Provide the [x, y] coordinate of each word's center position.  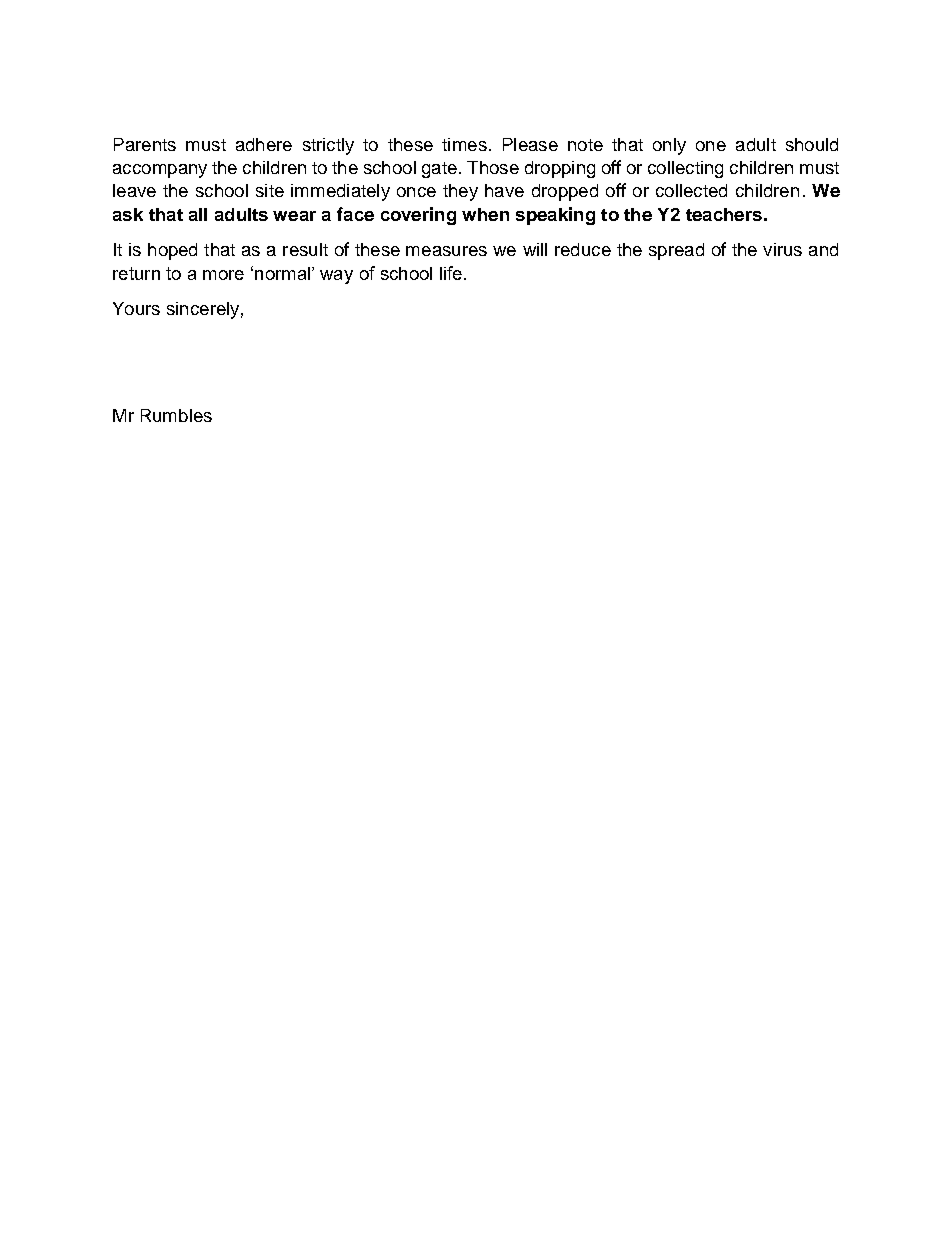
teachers [724, 214]
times [464, 144]
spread [676, 251]
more [223, 275]
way [336, 277]
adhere [264, 144]
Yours [136, 308]
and [823, 249]
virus [782, 249]
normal [282, 273]
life [451, 273]
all [198, 214]
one [711, 146]
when [485, 214]
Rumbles [176, 415]
